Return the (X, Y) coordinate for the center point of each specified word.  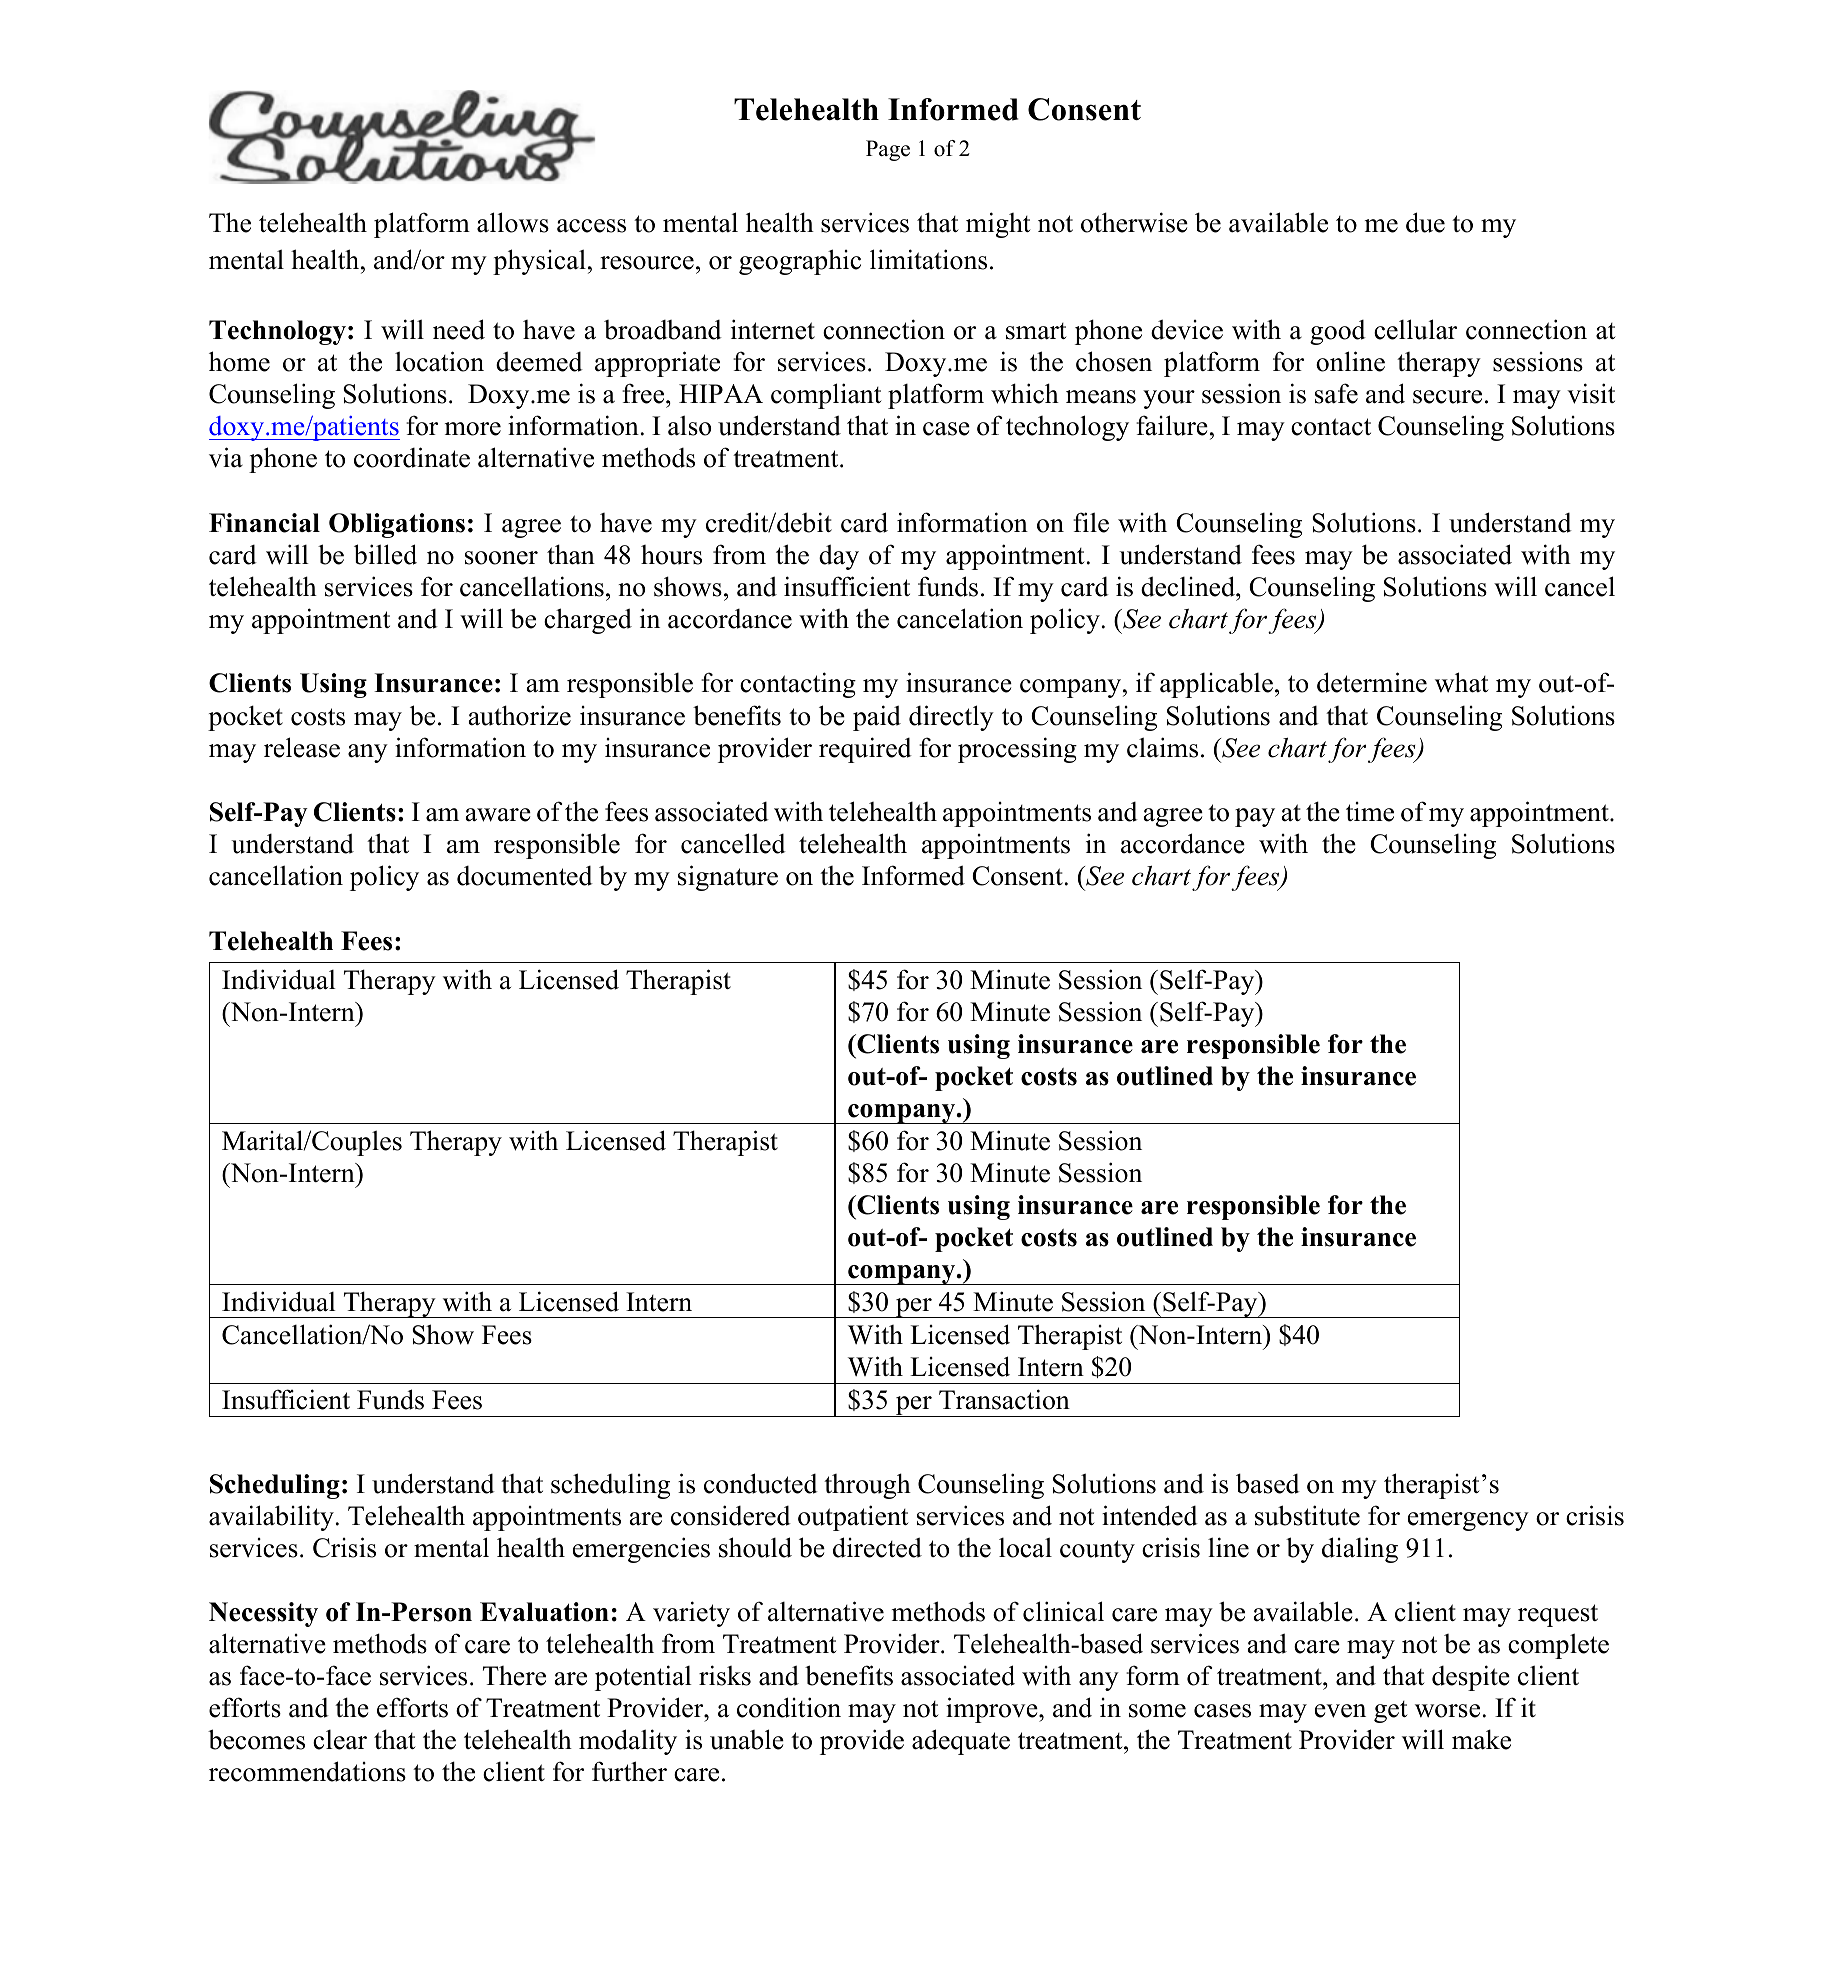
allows (513, 222)
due (1425, 222)
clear (340, 1740)
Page (888, 150)
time (1370, 812)
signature (728, 878)
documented (525, 876)
